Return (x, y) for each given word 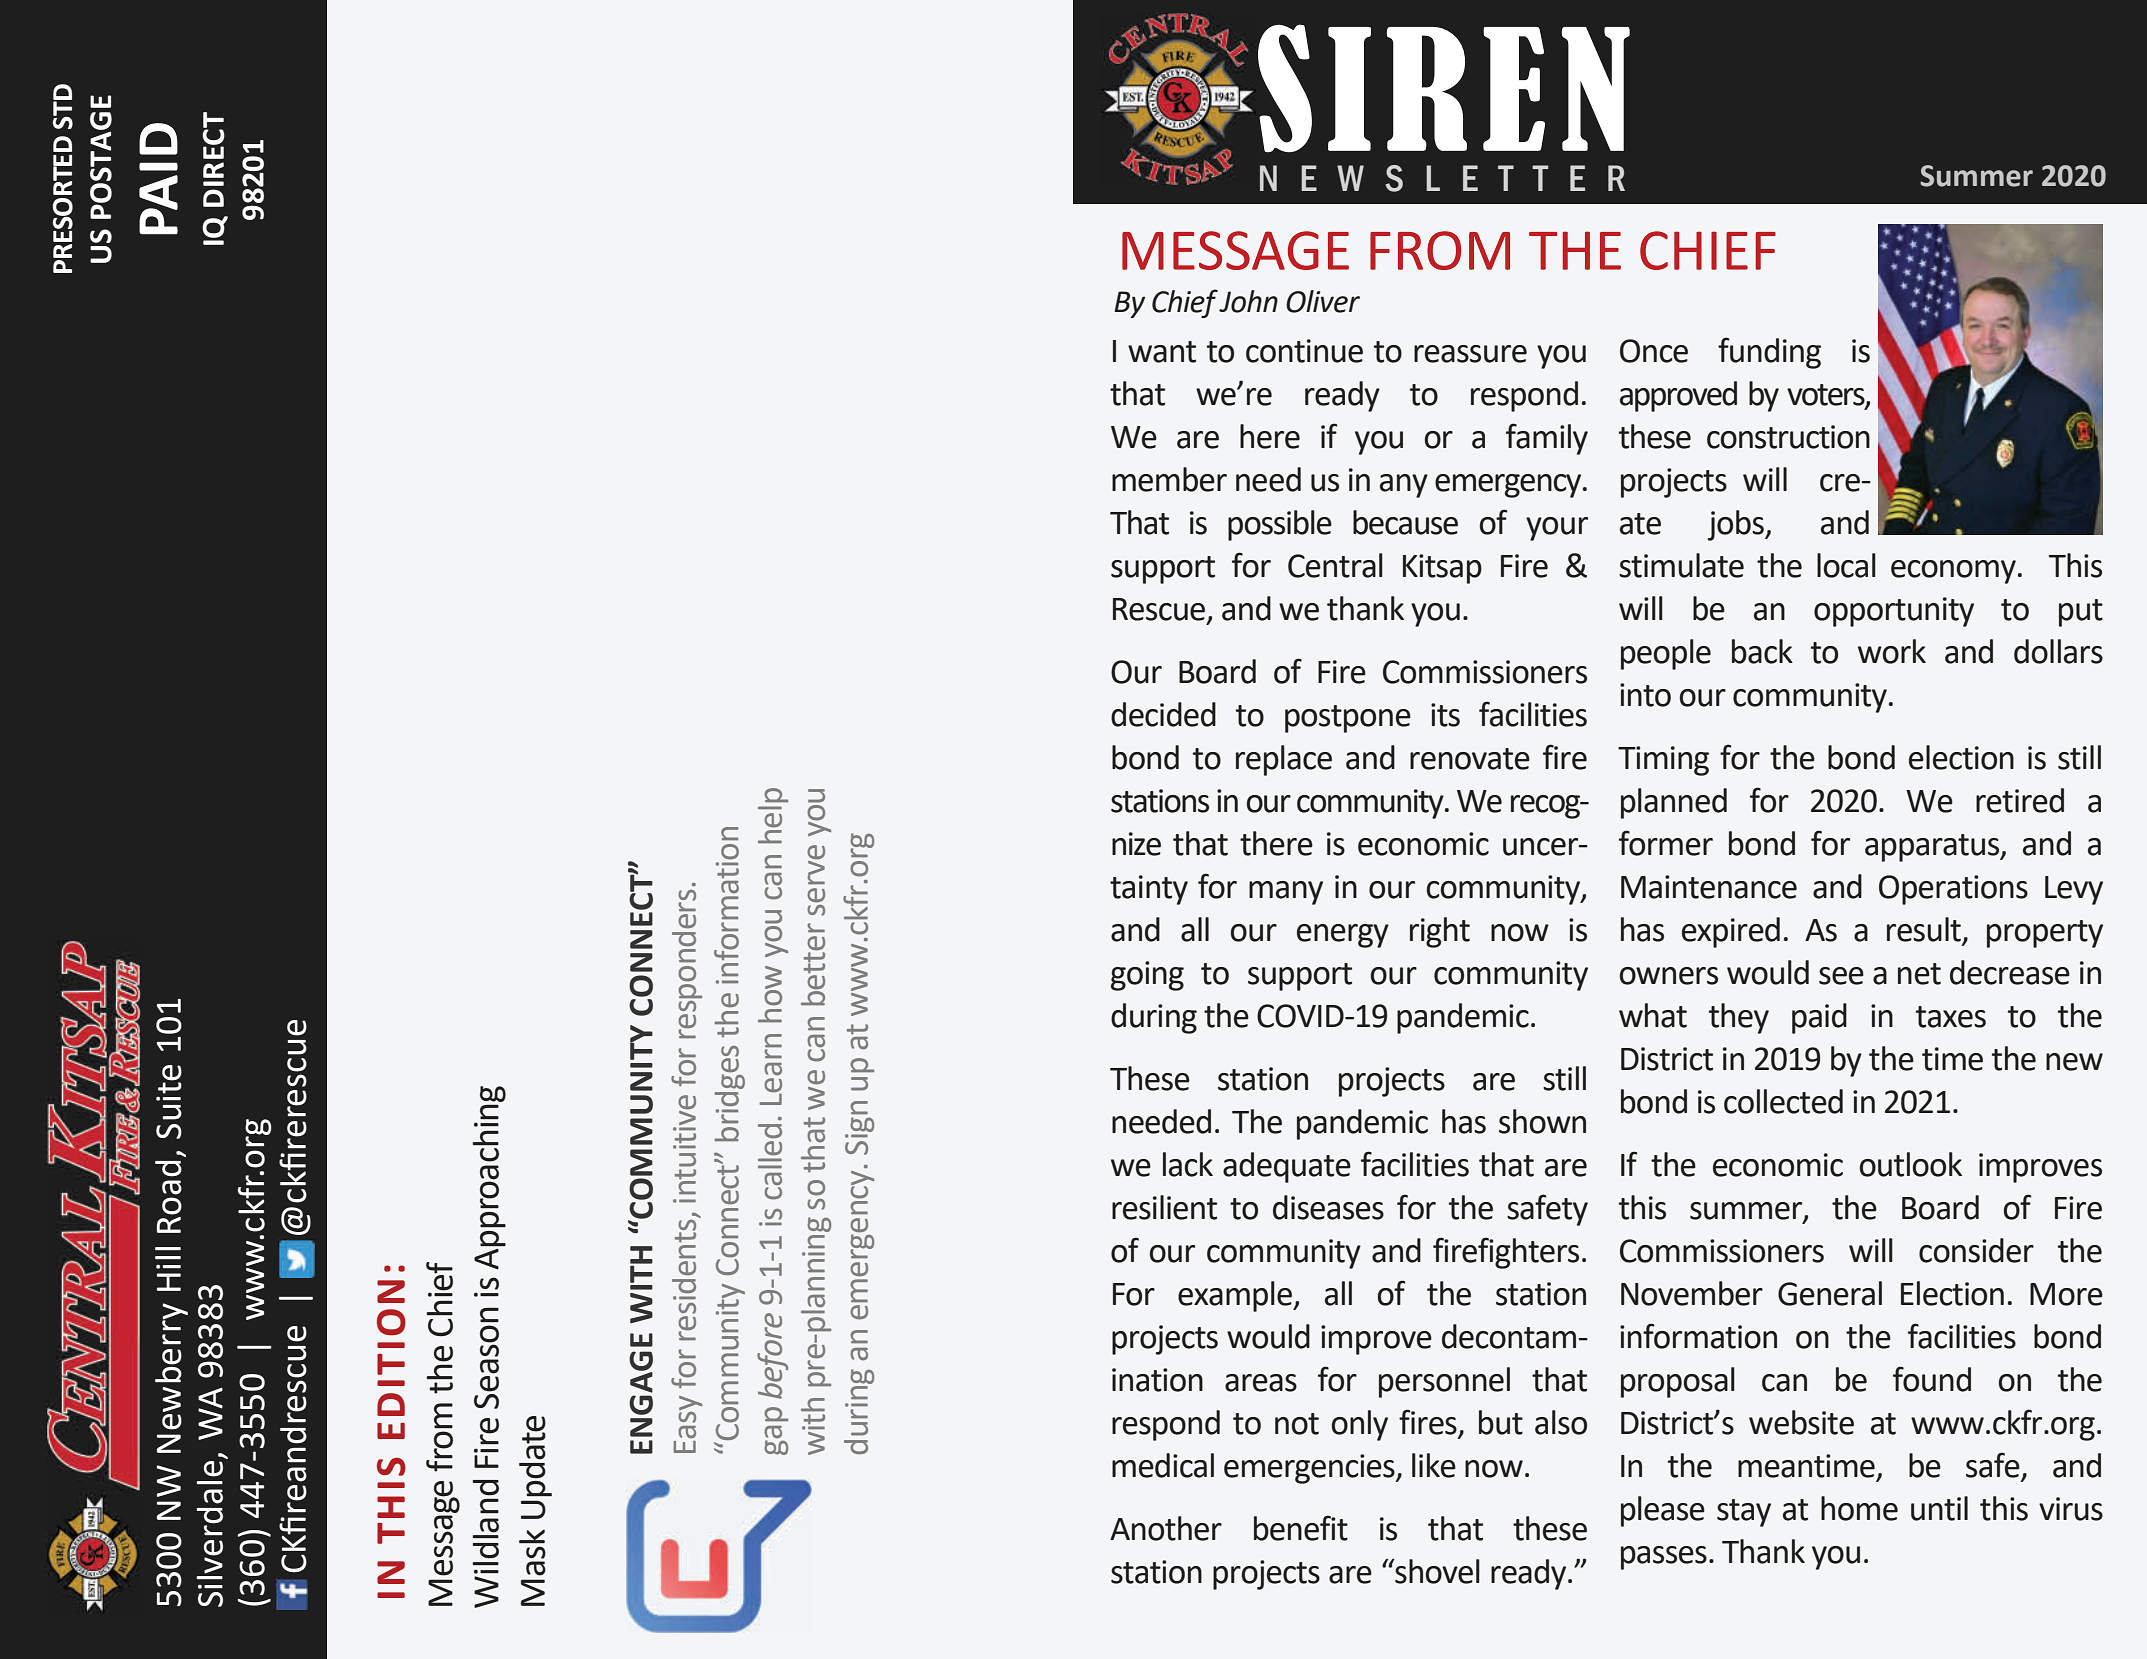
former (1666, 843)
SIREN (1444, 88)
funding (1769, 353)
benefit (1301, 1528)
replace (1284, 760)
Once (1654, 351)
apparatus (1933, 848)
